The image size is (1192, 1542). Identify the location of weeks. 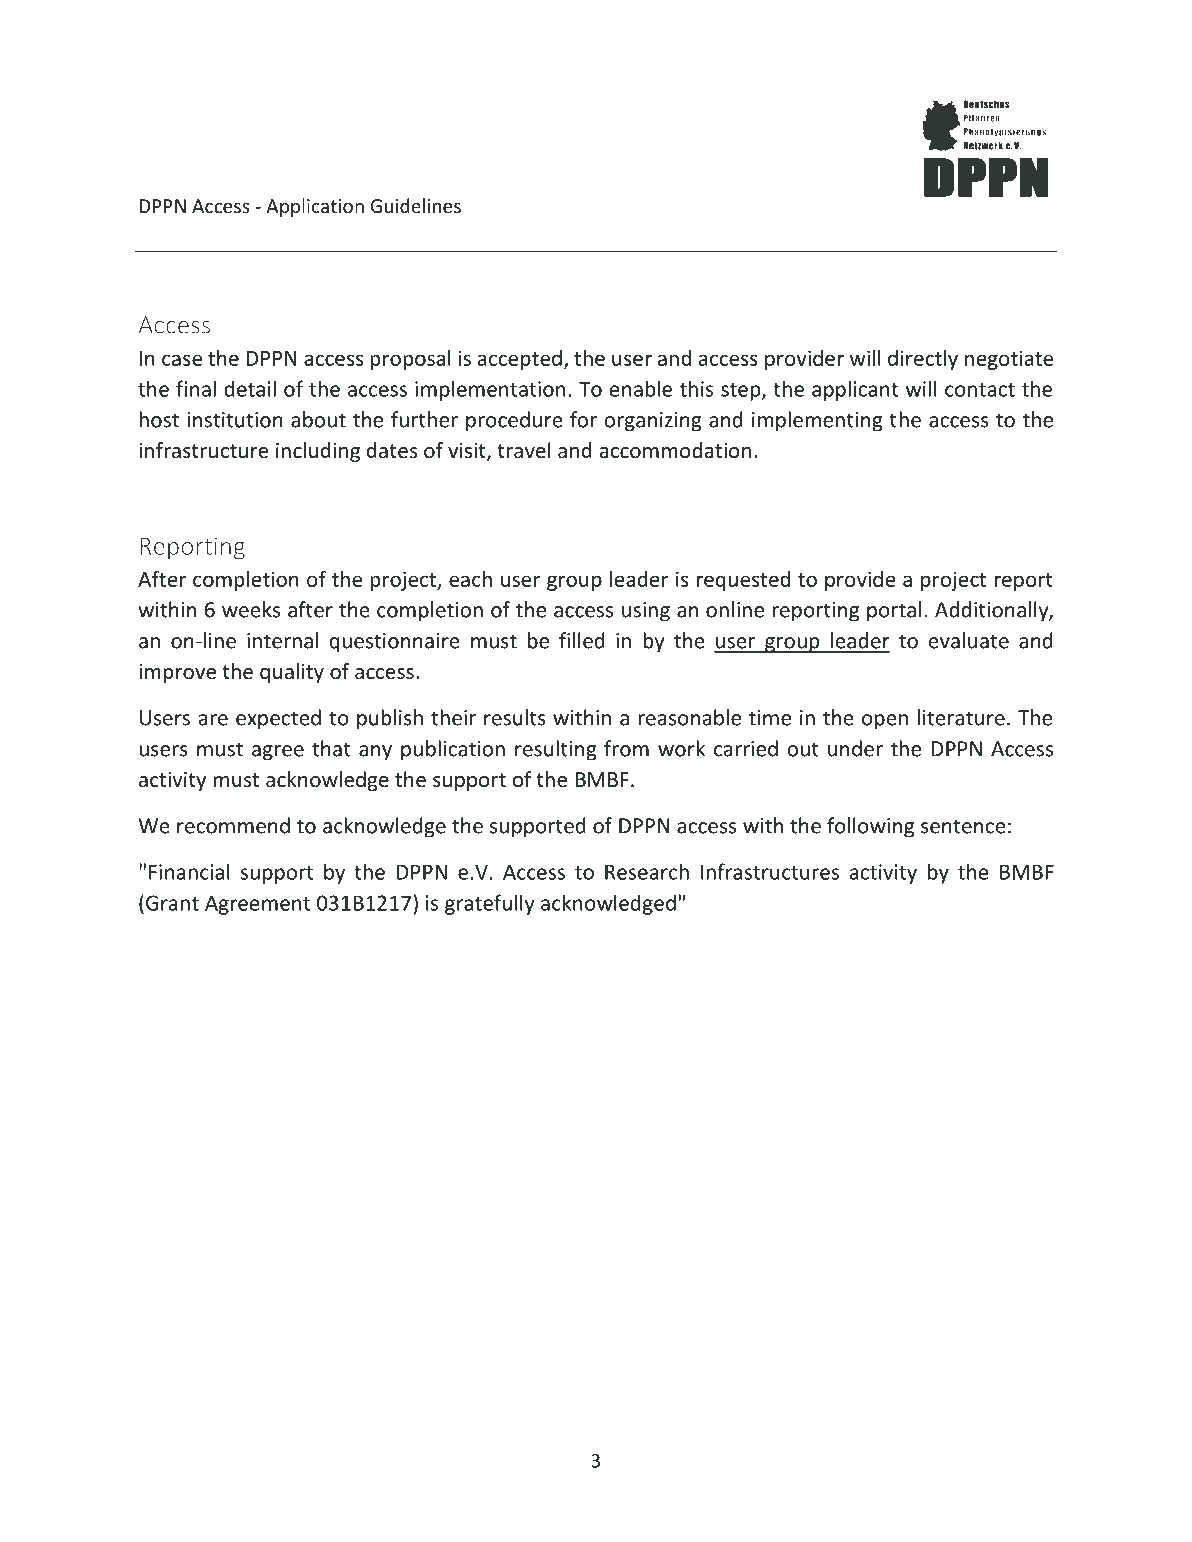
(251, 609).
